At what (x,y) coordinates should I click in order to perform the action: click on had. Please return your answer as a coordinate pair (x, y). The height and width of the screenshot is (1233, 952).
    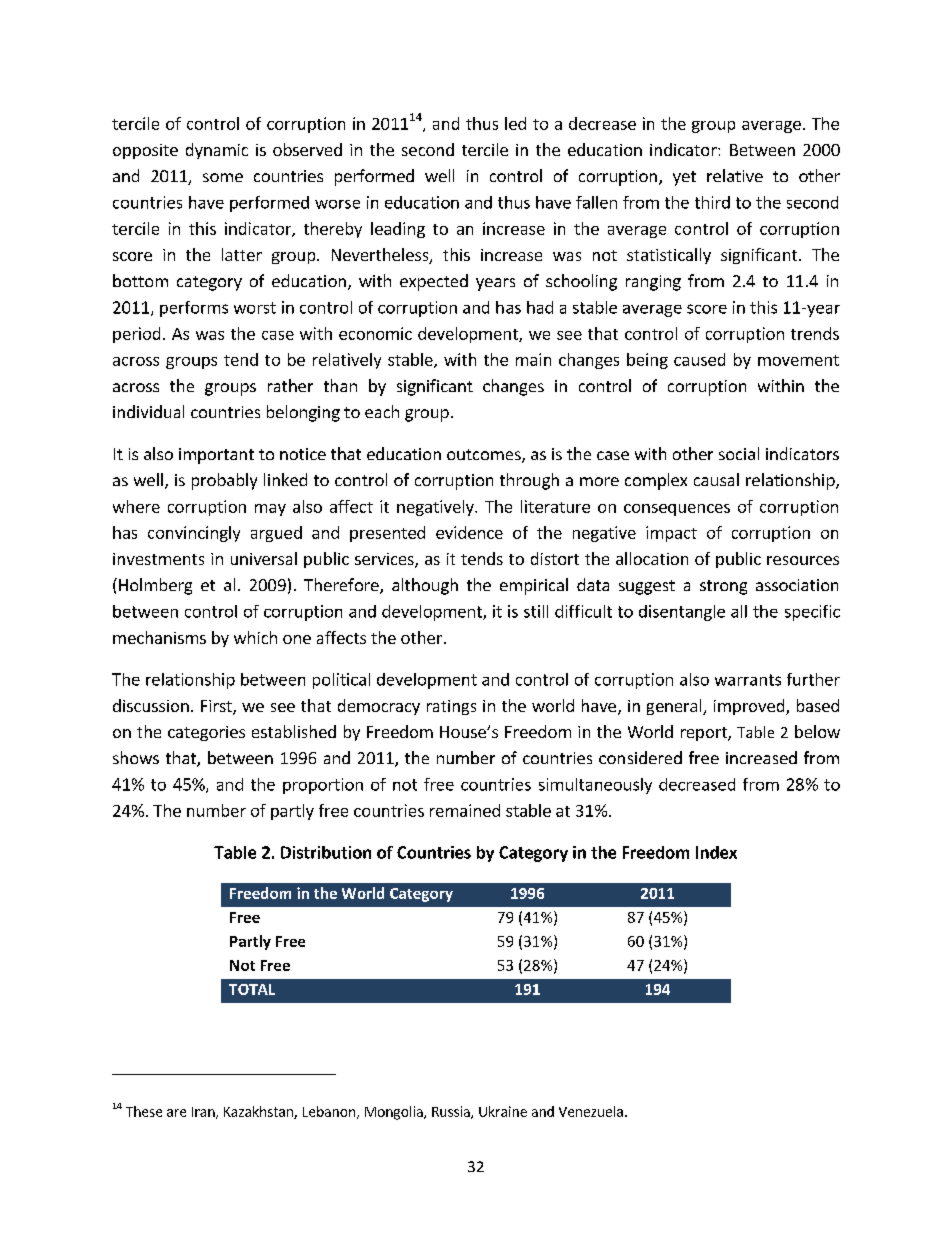
    Looking at the image, I should click on (540, 307).
